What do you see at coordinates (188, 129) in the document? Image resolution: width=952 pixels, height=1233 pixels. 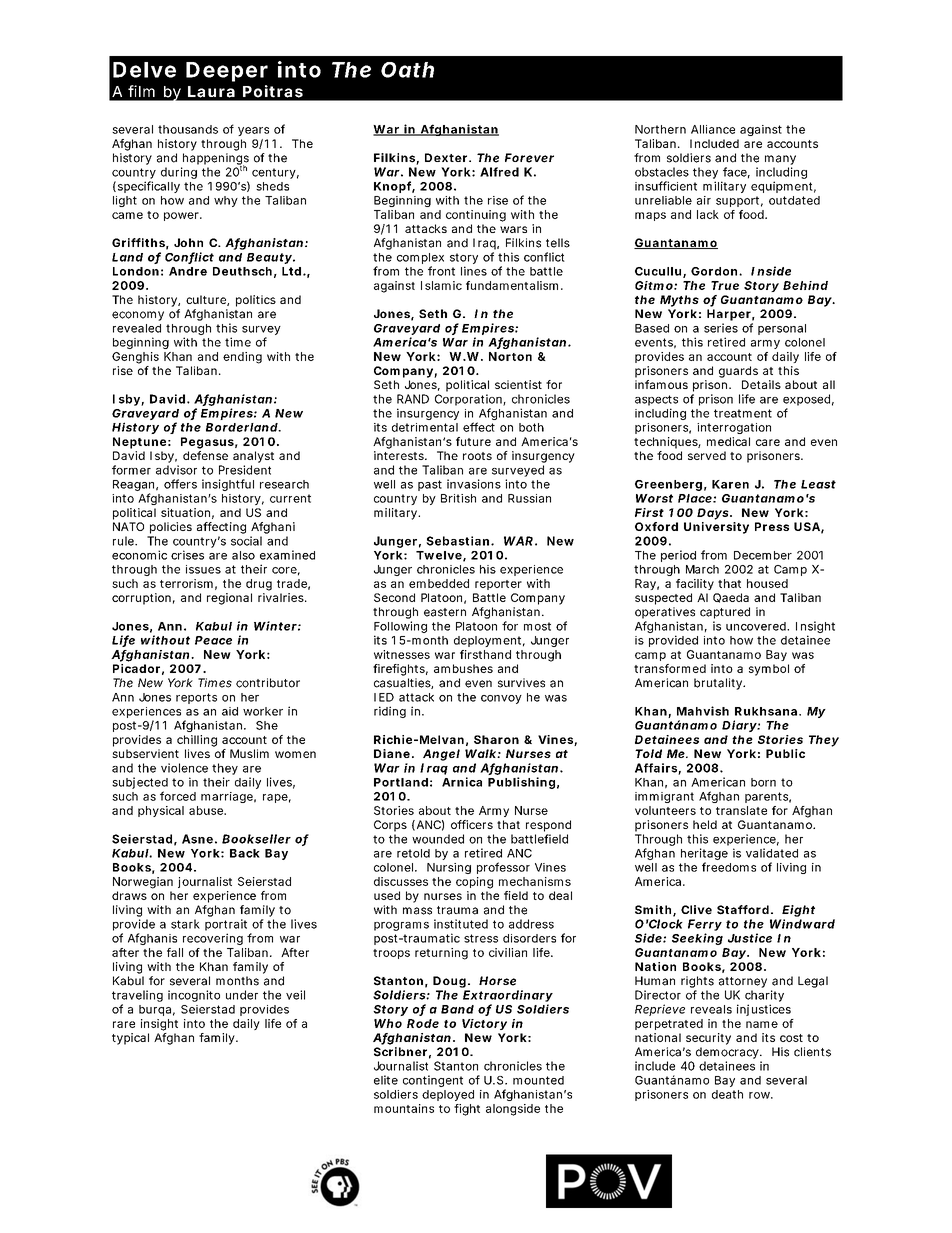 I see `thousands` at bounding box center [188, 129].
